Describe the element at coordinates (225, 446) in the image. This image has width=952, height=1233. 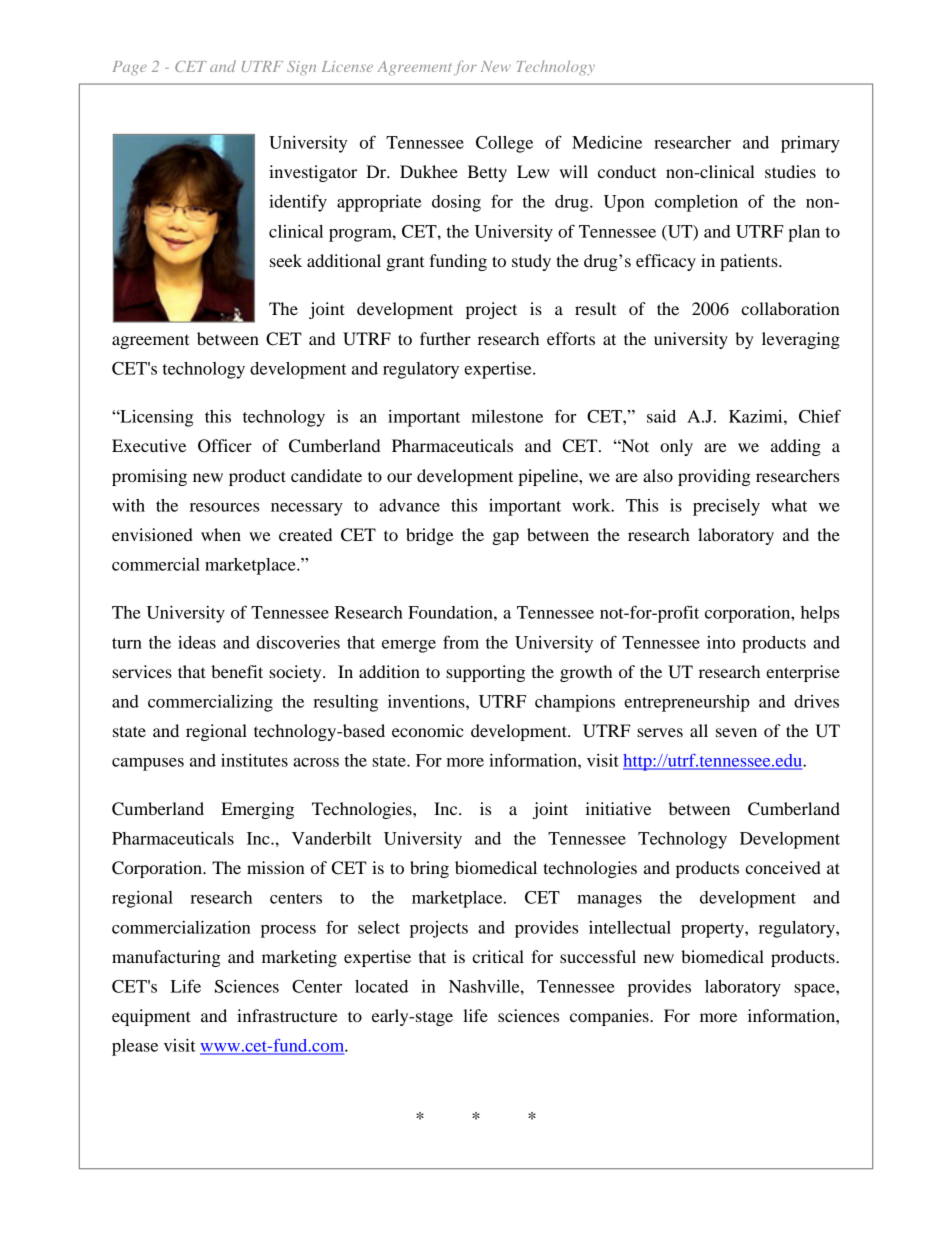
I see `Officer` at that location.
